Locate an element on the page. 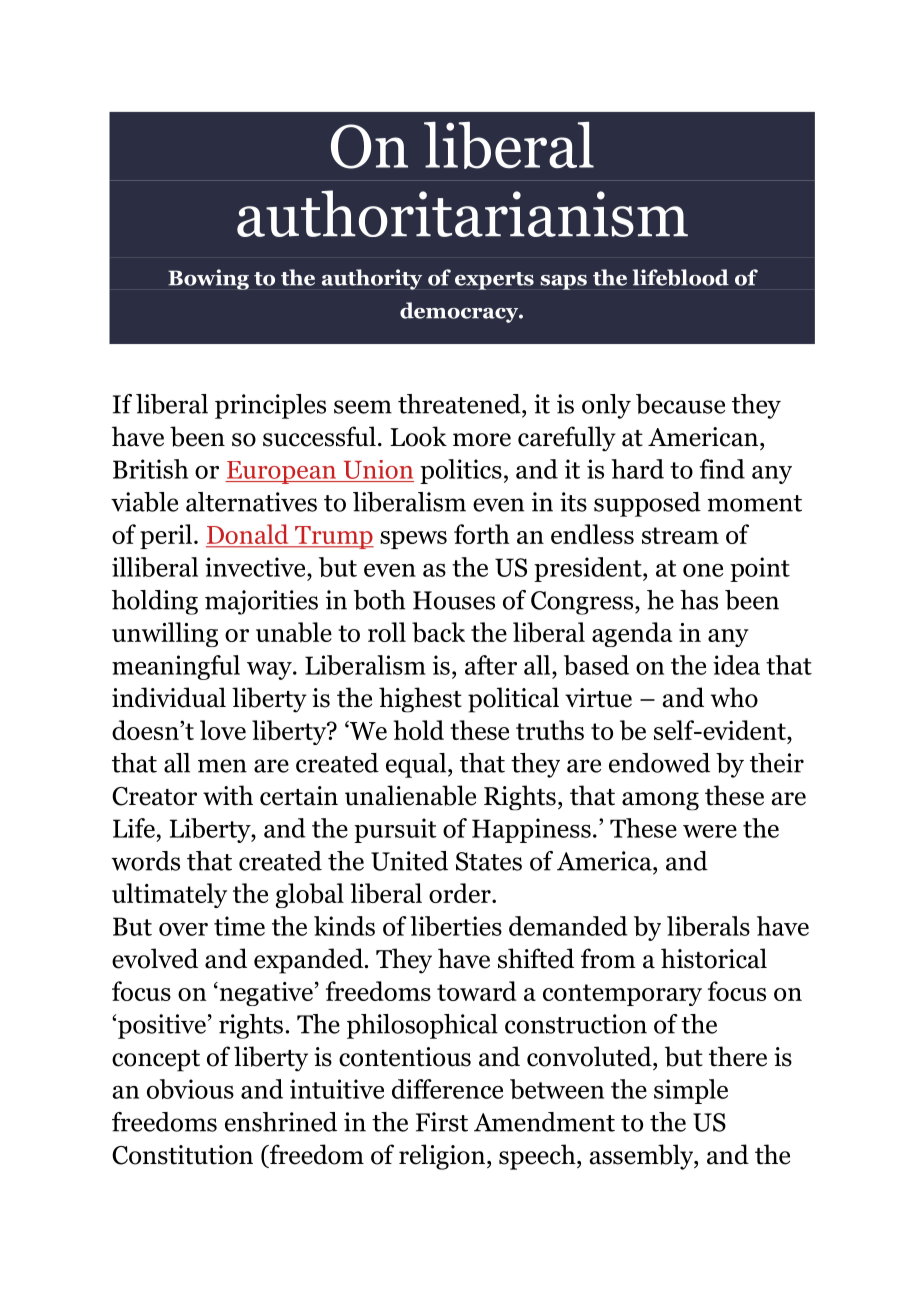 The width and height of the page is (924, 1308). Constitution is located at coordinates (182, 1155).
